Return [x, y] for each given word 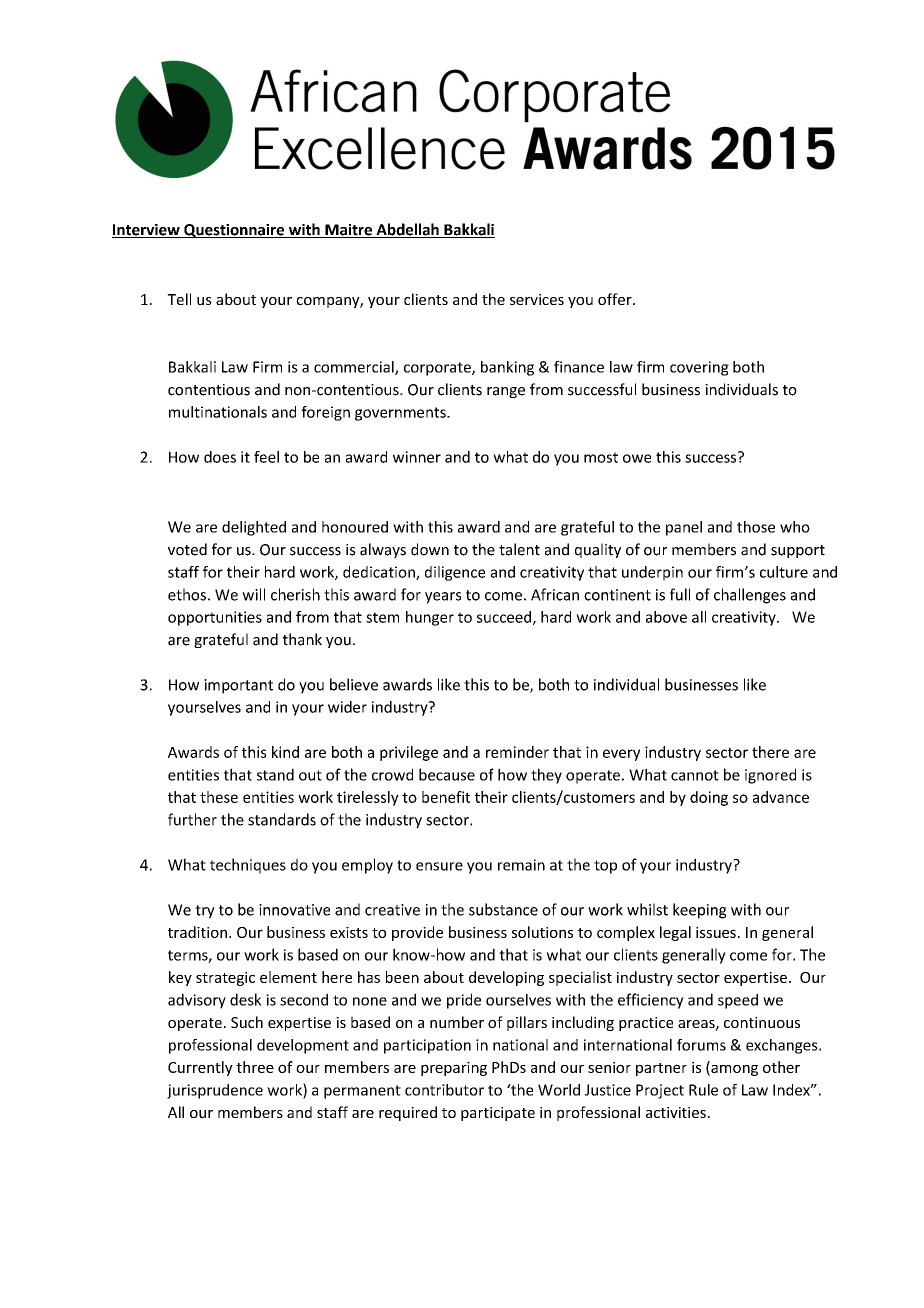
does [220, 457]
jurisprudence [215, 1091]
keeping [700, 911]
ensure [439, 866]
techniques [248, 866]
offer [616, 299]
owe [637, 458]
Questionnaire [234, 231]
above [666, 617]
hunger [430, 618]
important [238, 686]
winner [417, 457]
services [537, 299]
